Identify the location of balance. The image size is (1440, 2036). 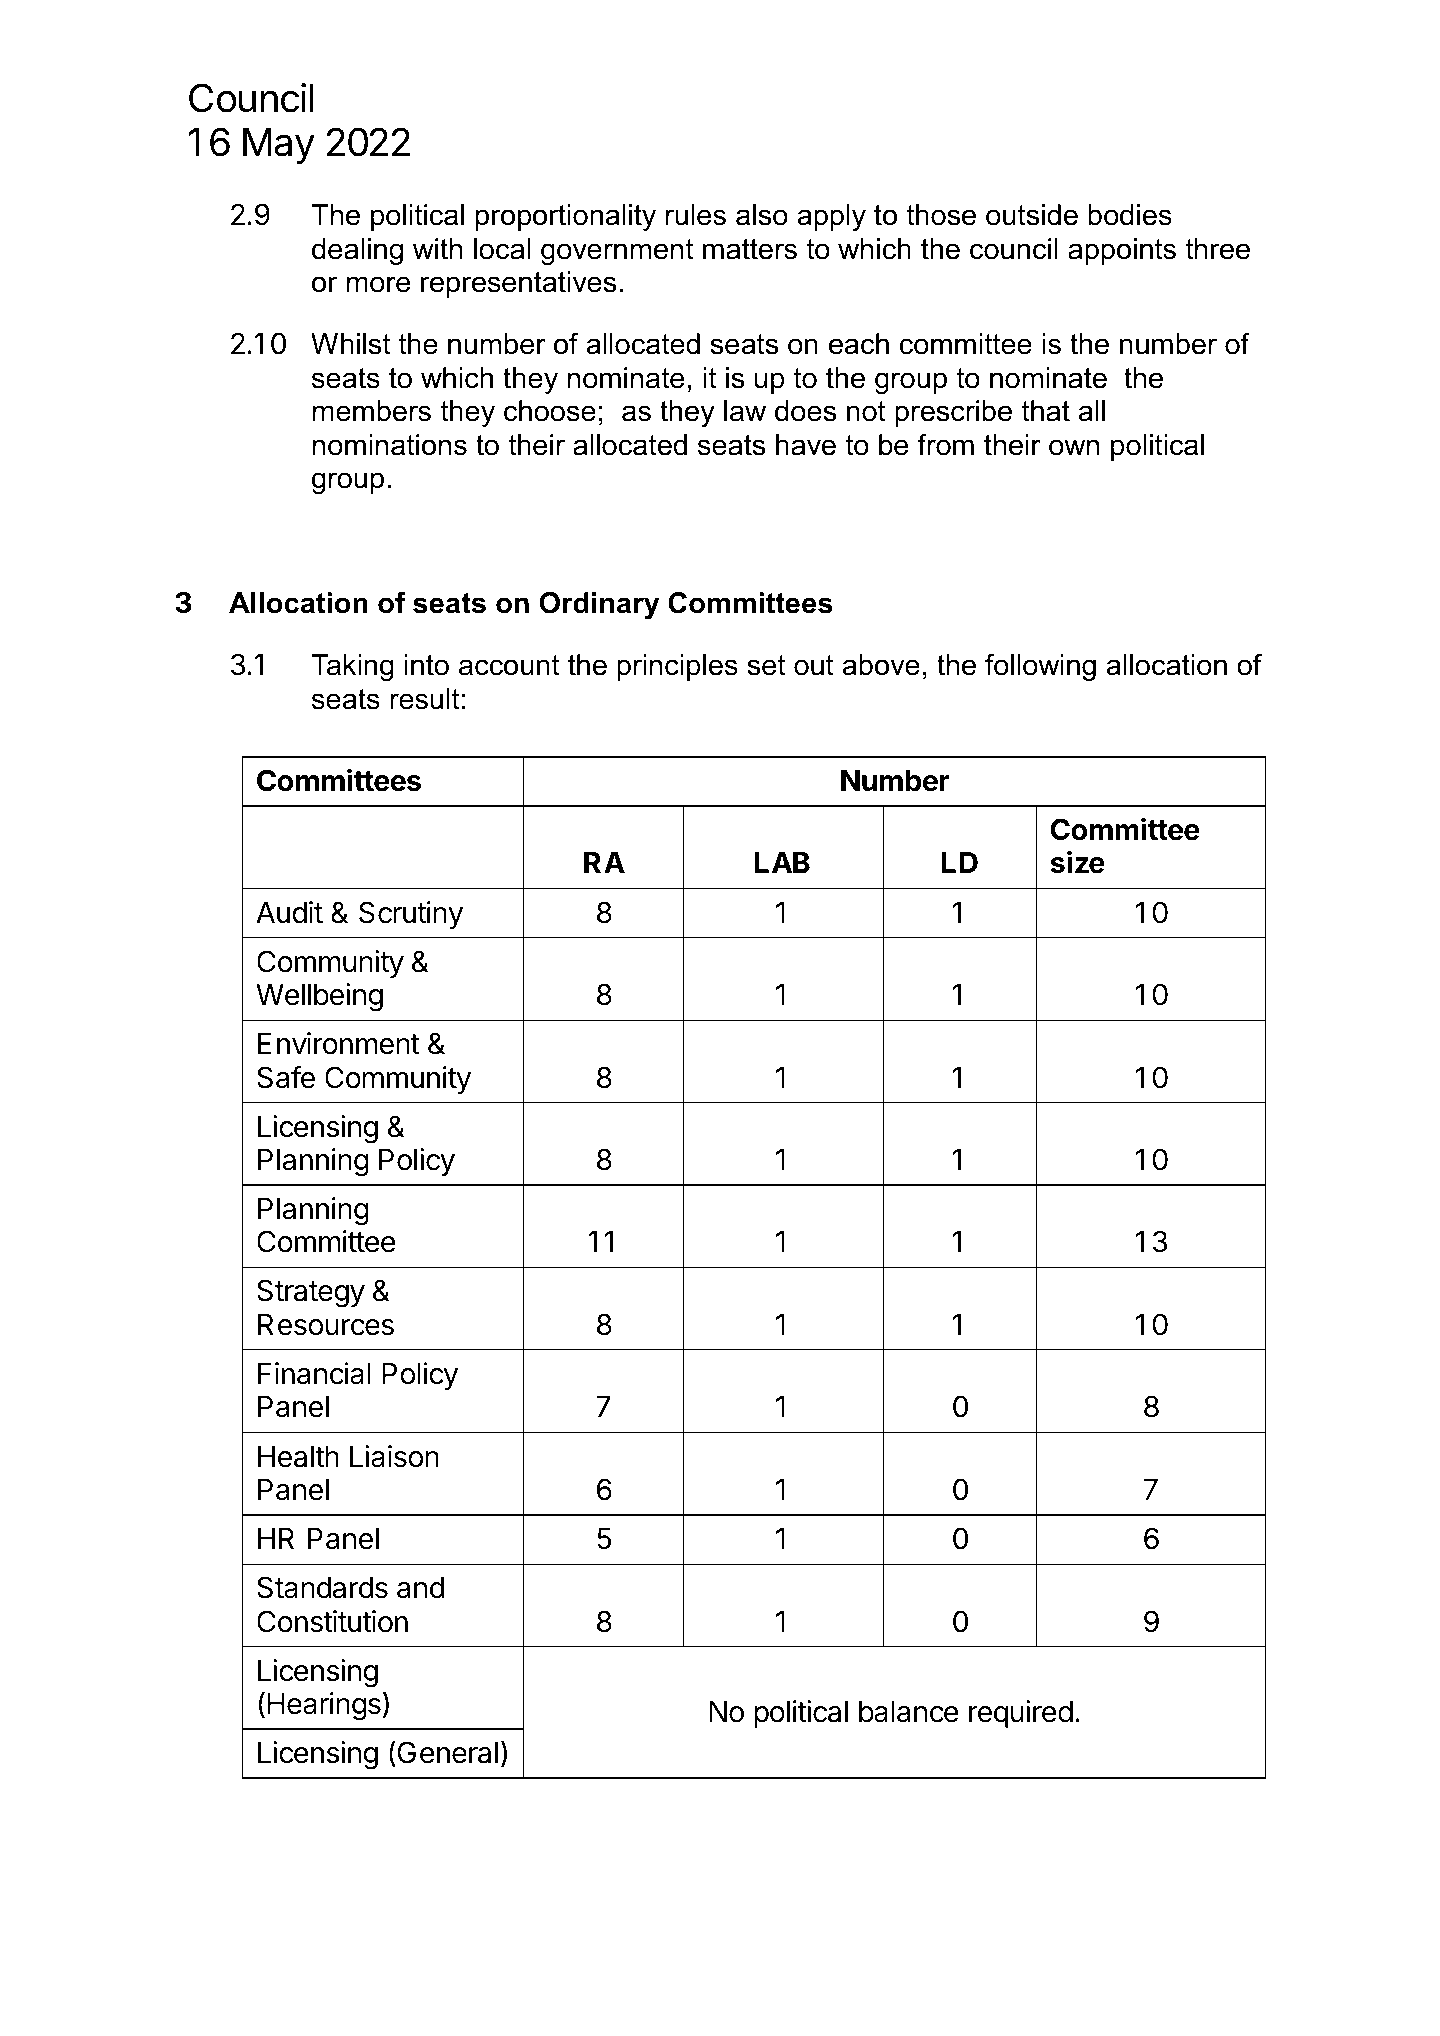
(909, 1712).
